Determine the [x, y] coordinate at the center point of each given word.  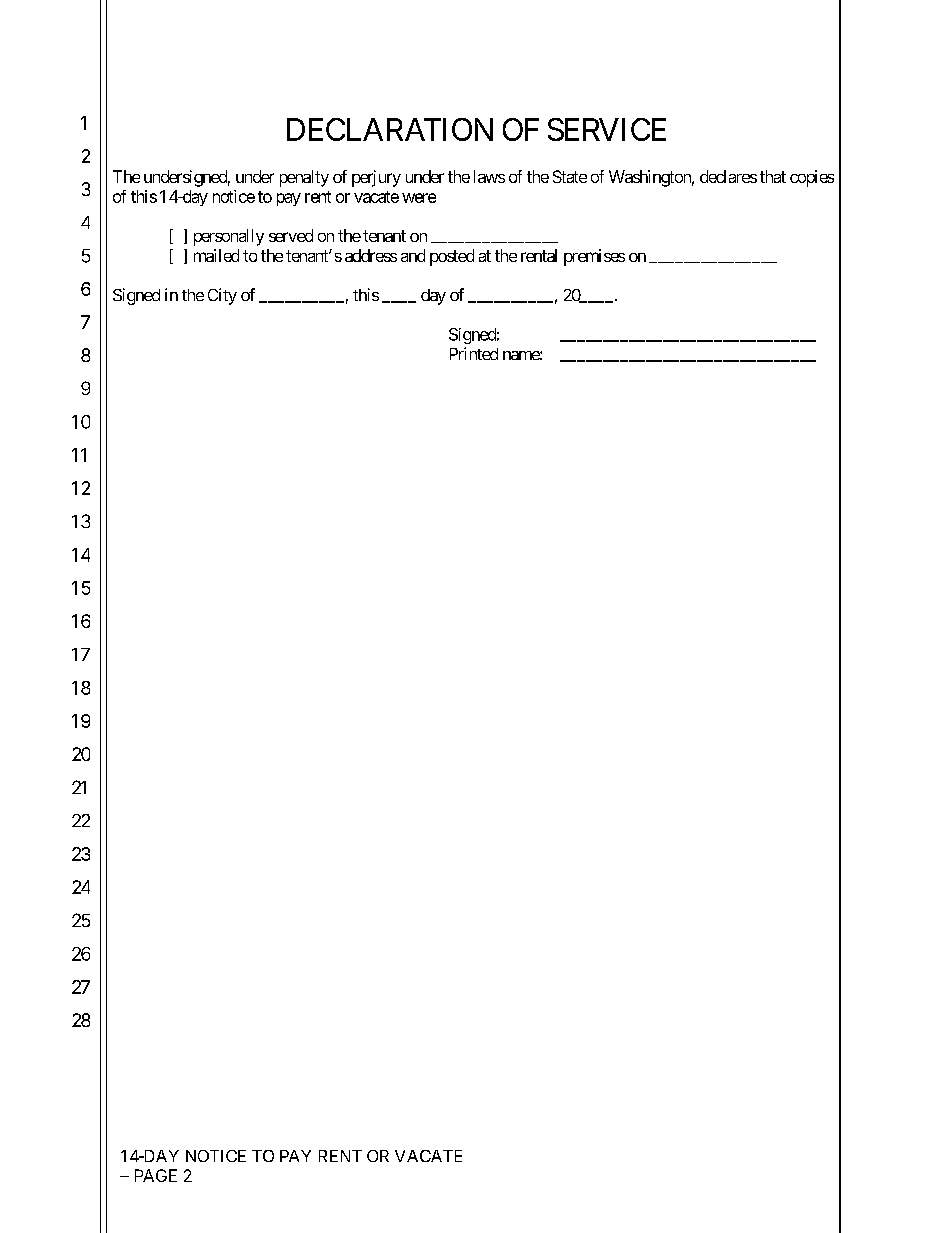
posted [452, 257]
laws [489, 176]
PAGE [156, 1175]
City [222, 296]
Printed [474, 353]
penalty [304, 178]
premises [594, 257]
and [413, 255]
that [773, 176]
